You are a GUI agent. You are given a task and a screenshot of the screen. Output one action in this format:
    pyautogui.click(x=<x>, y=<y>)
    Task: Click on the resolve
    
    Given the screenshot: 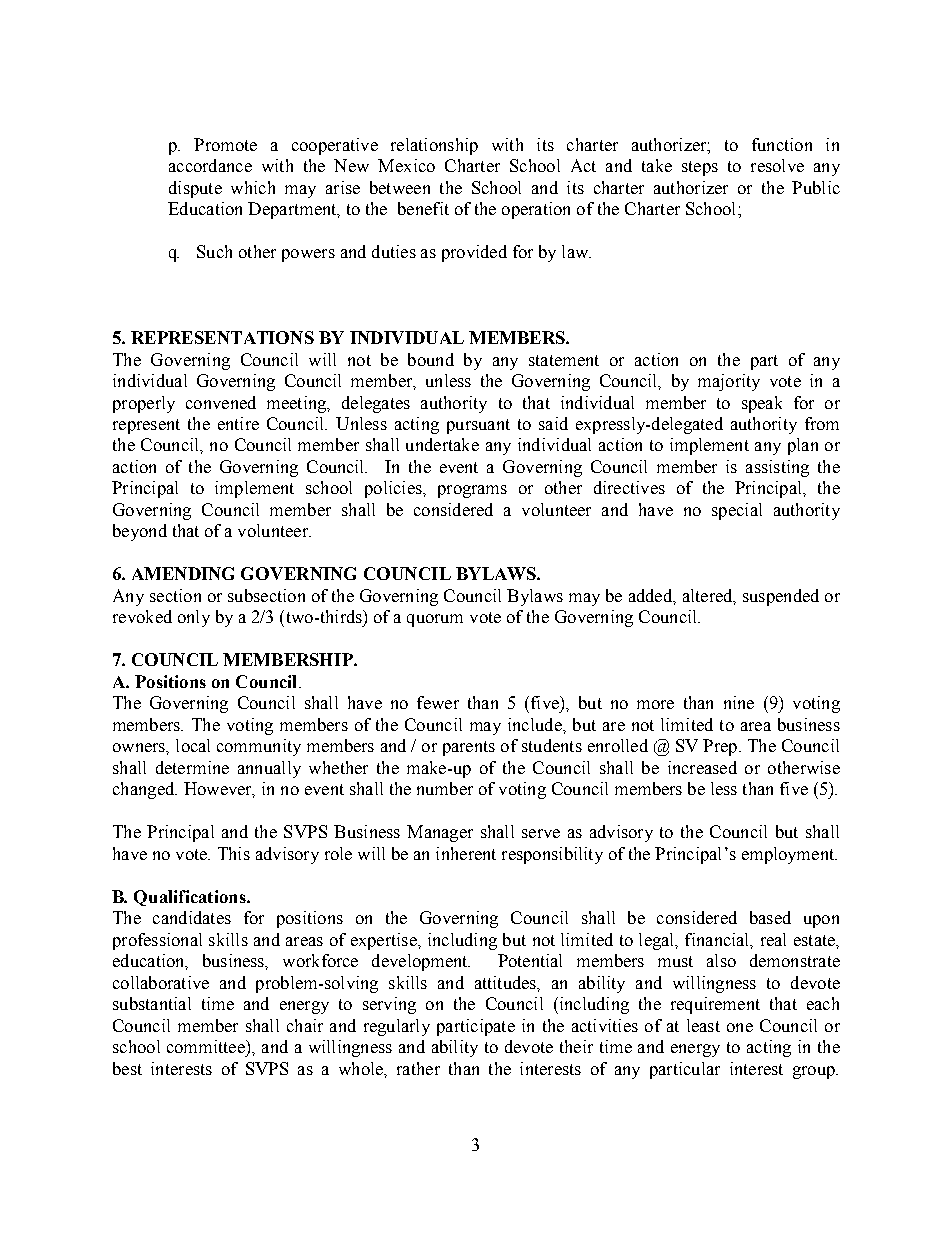 What is the action you would take?
    pyautogui.click(x=777, y=165)
